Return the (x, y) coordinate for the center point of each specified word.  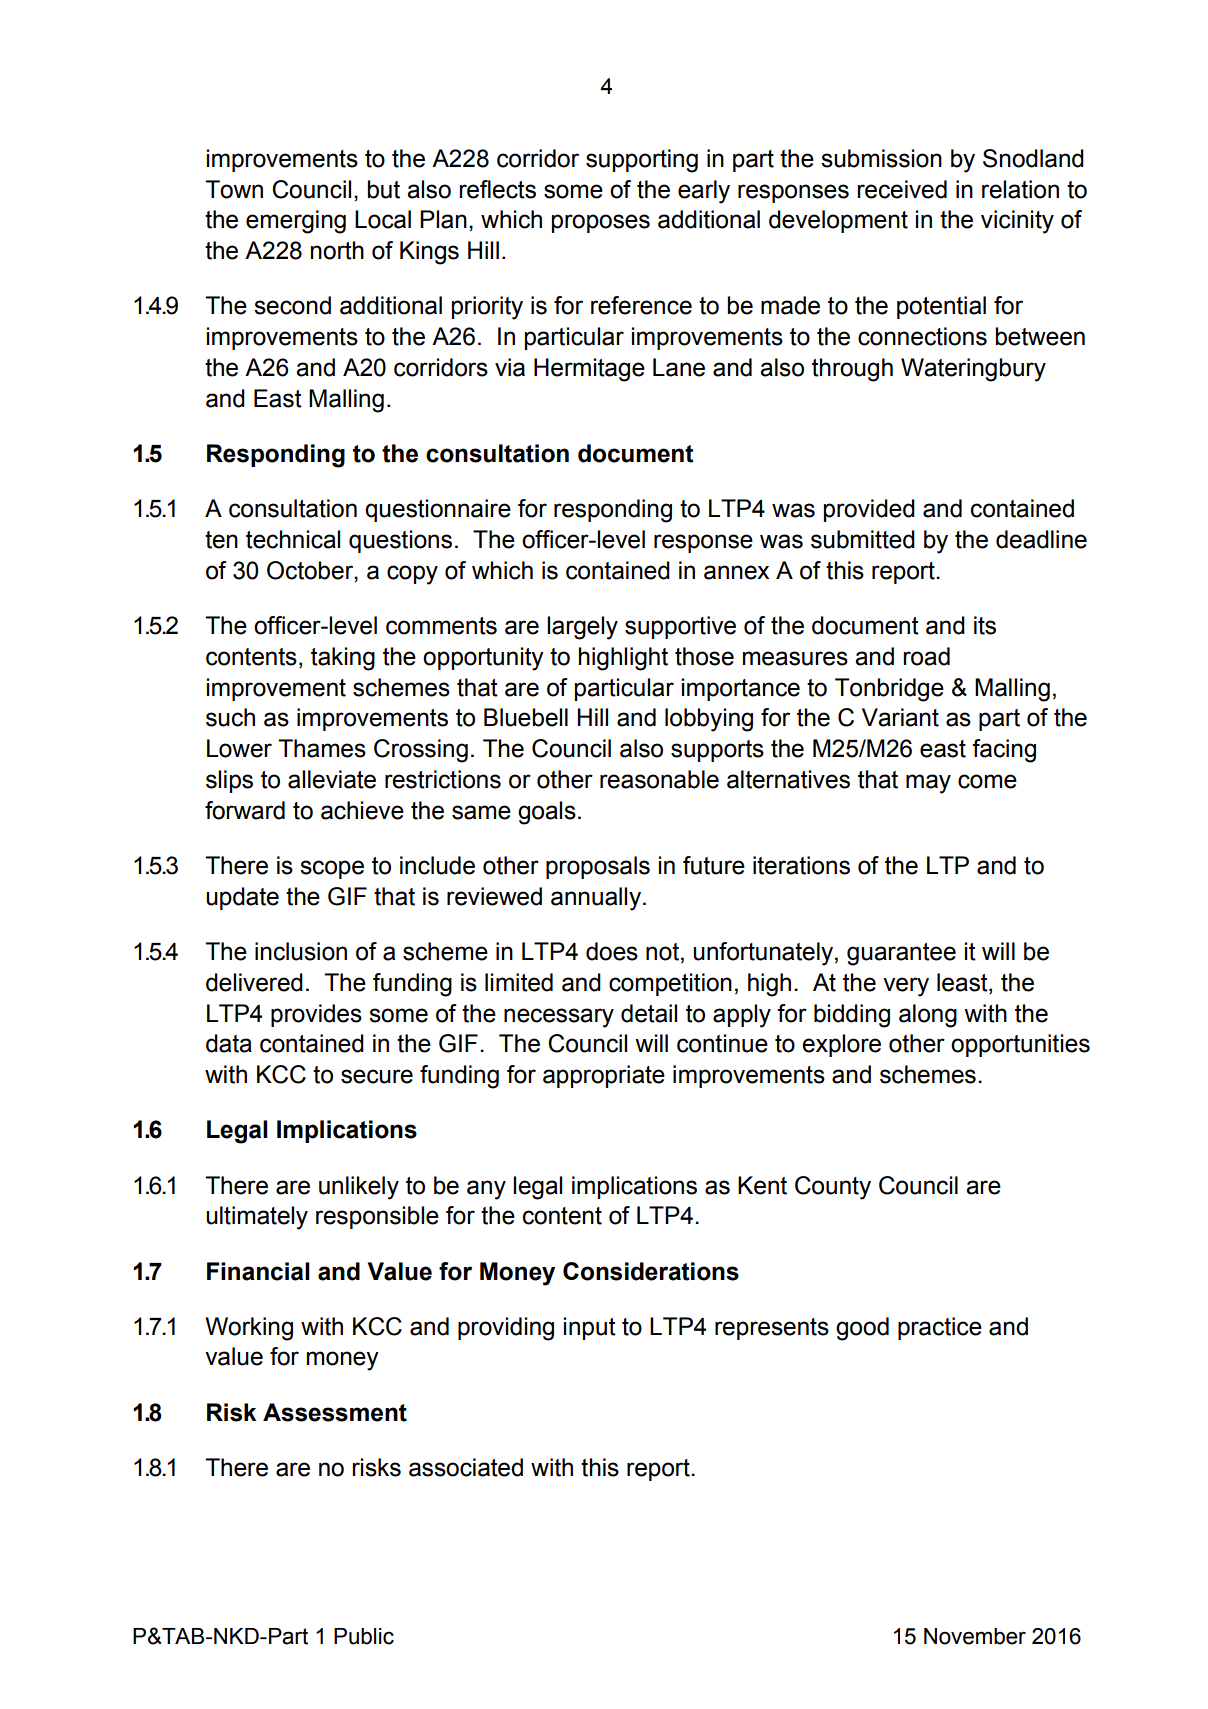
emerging (296, 222)
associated (466, 1467)
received (902, 189)
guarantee (901, 954)
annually (596, 899)
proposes (601, 223)
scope (332, 869)
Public (364, 1636)
